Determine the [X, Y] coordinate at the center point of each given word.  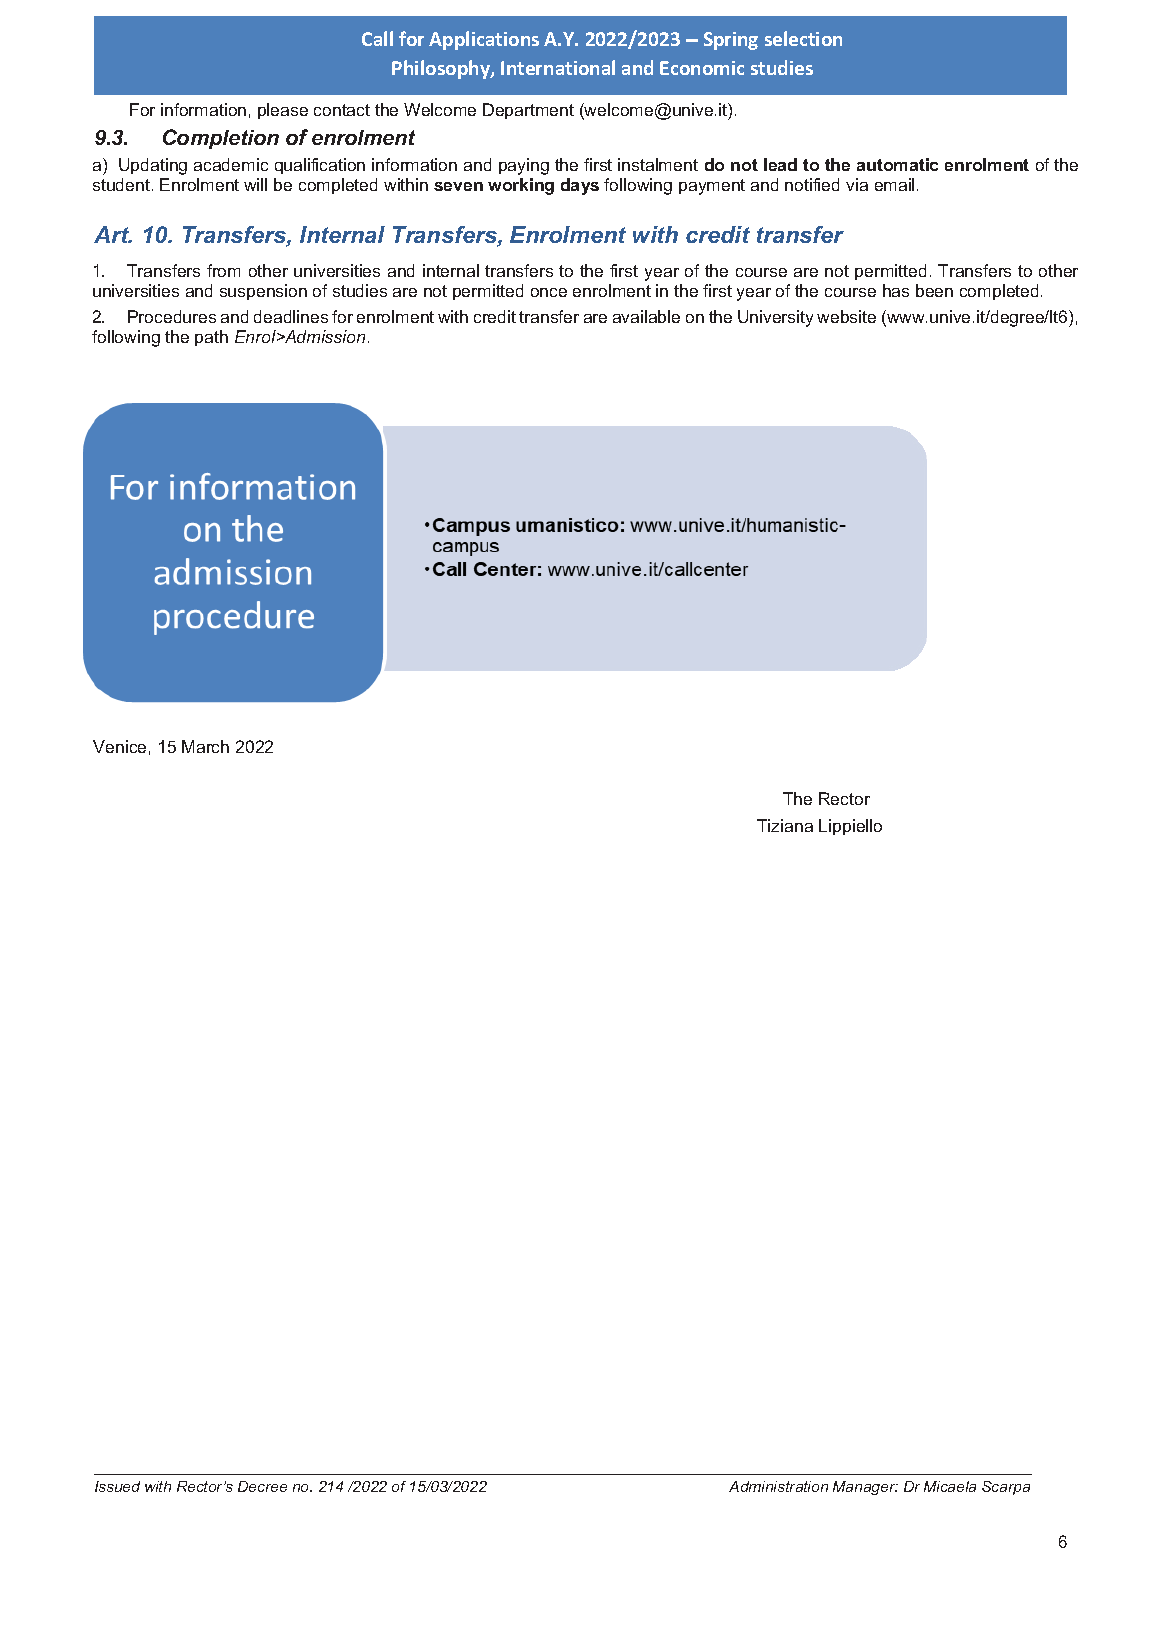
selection [803, 38]
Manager [865, 1488]
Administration [778, 1486]
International [558, 67]
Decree [262, 1486]
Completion [221, 139]
